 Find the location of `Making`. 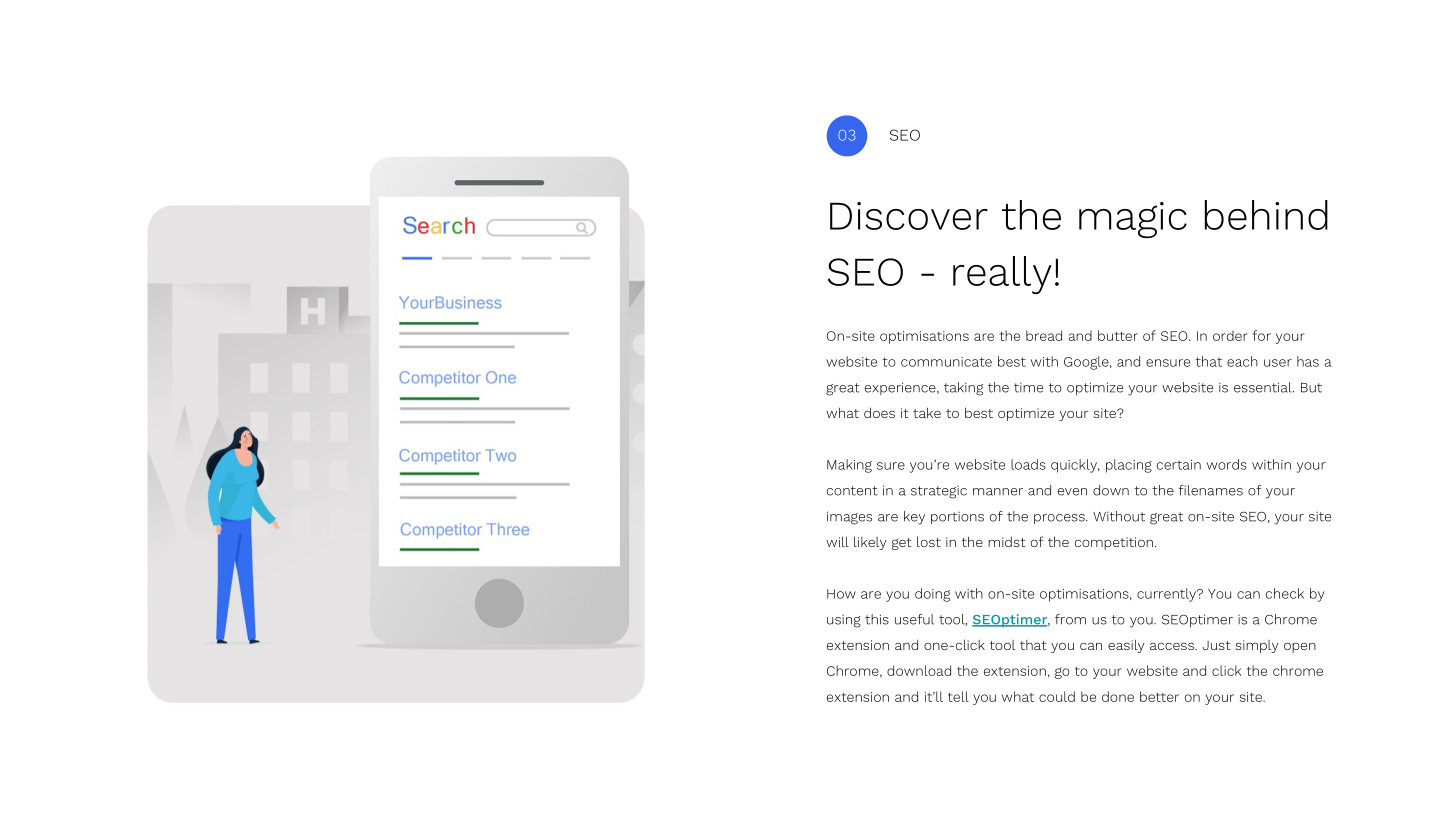

Making is located at coordinates (849, 466).
